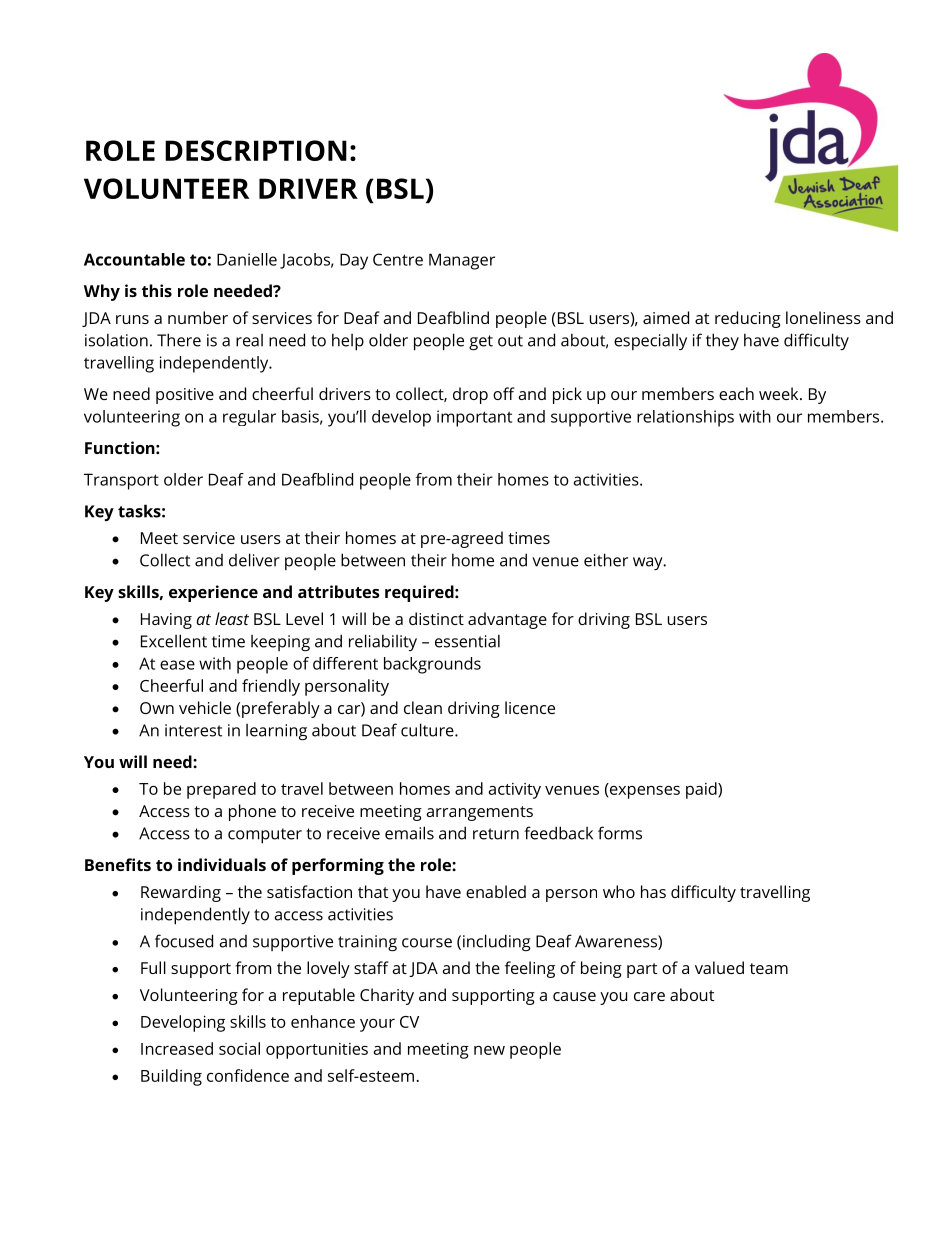 This document has width=952, height=1233. Describe the element at coordinates (748, 319) in the document. I see `reducing` at that location.
